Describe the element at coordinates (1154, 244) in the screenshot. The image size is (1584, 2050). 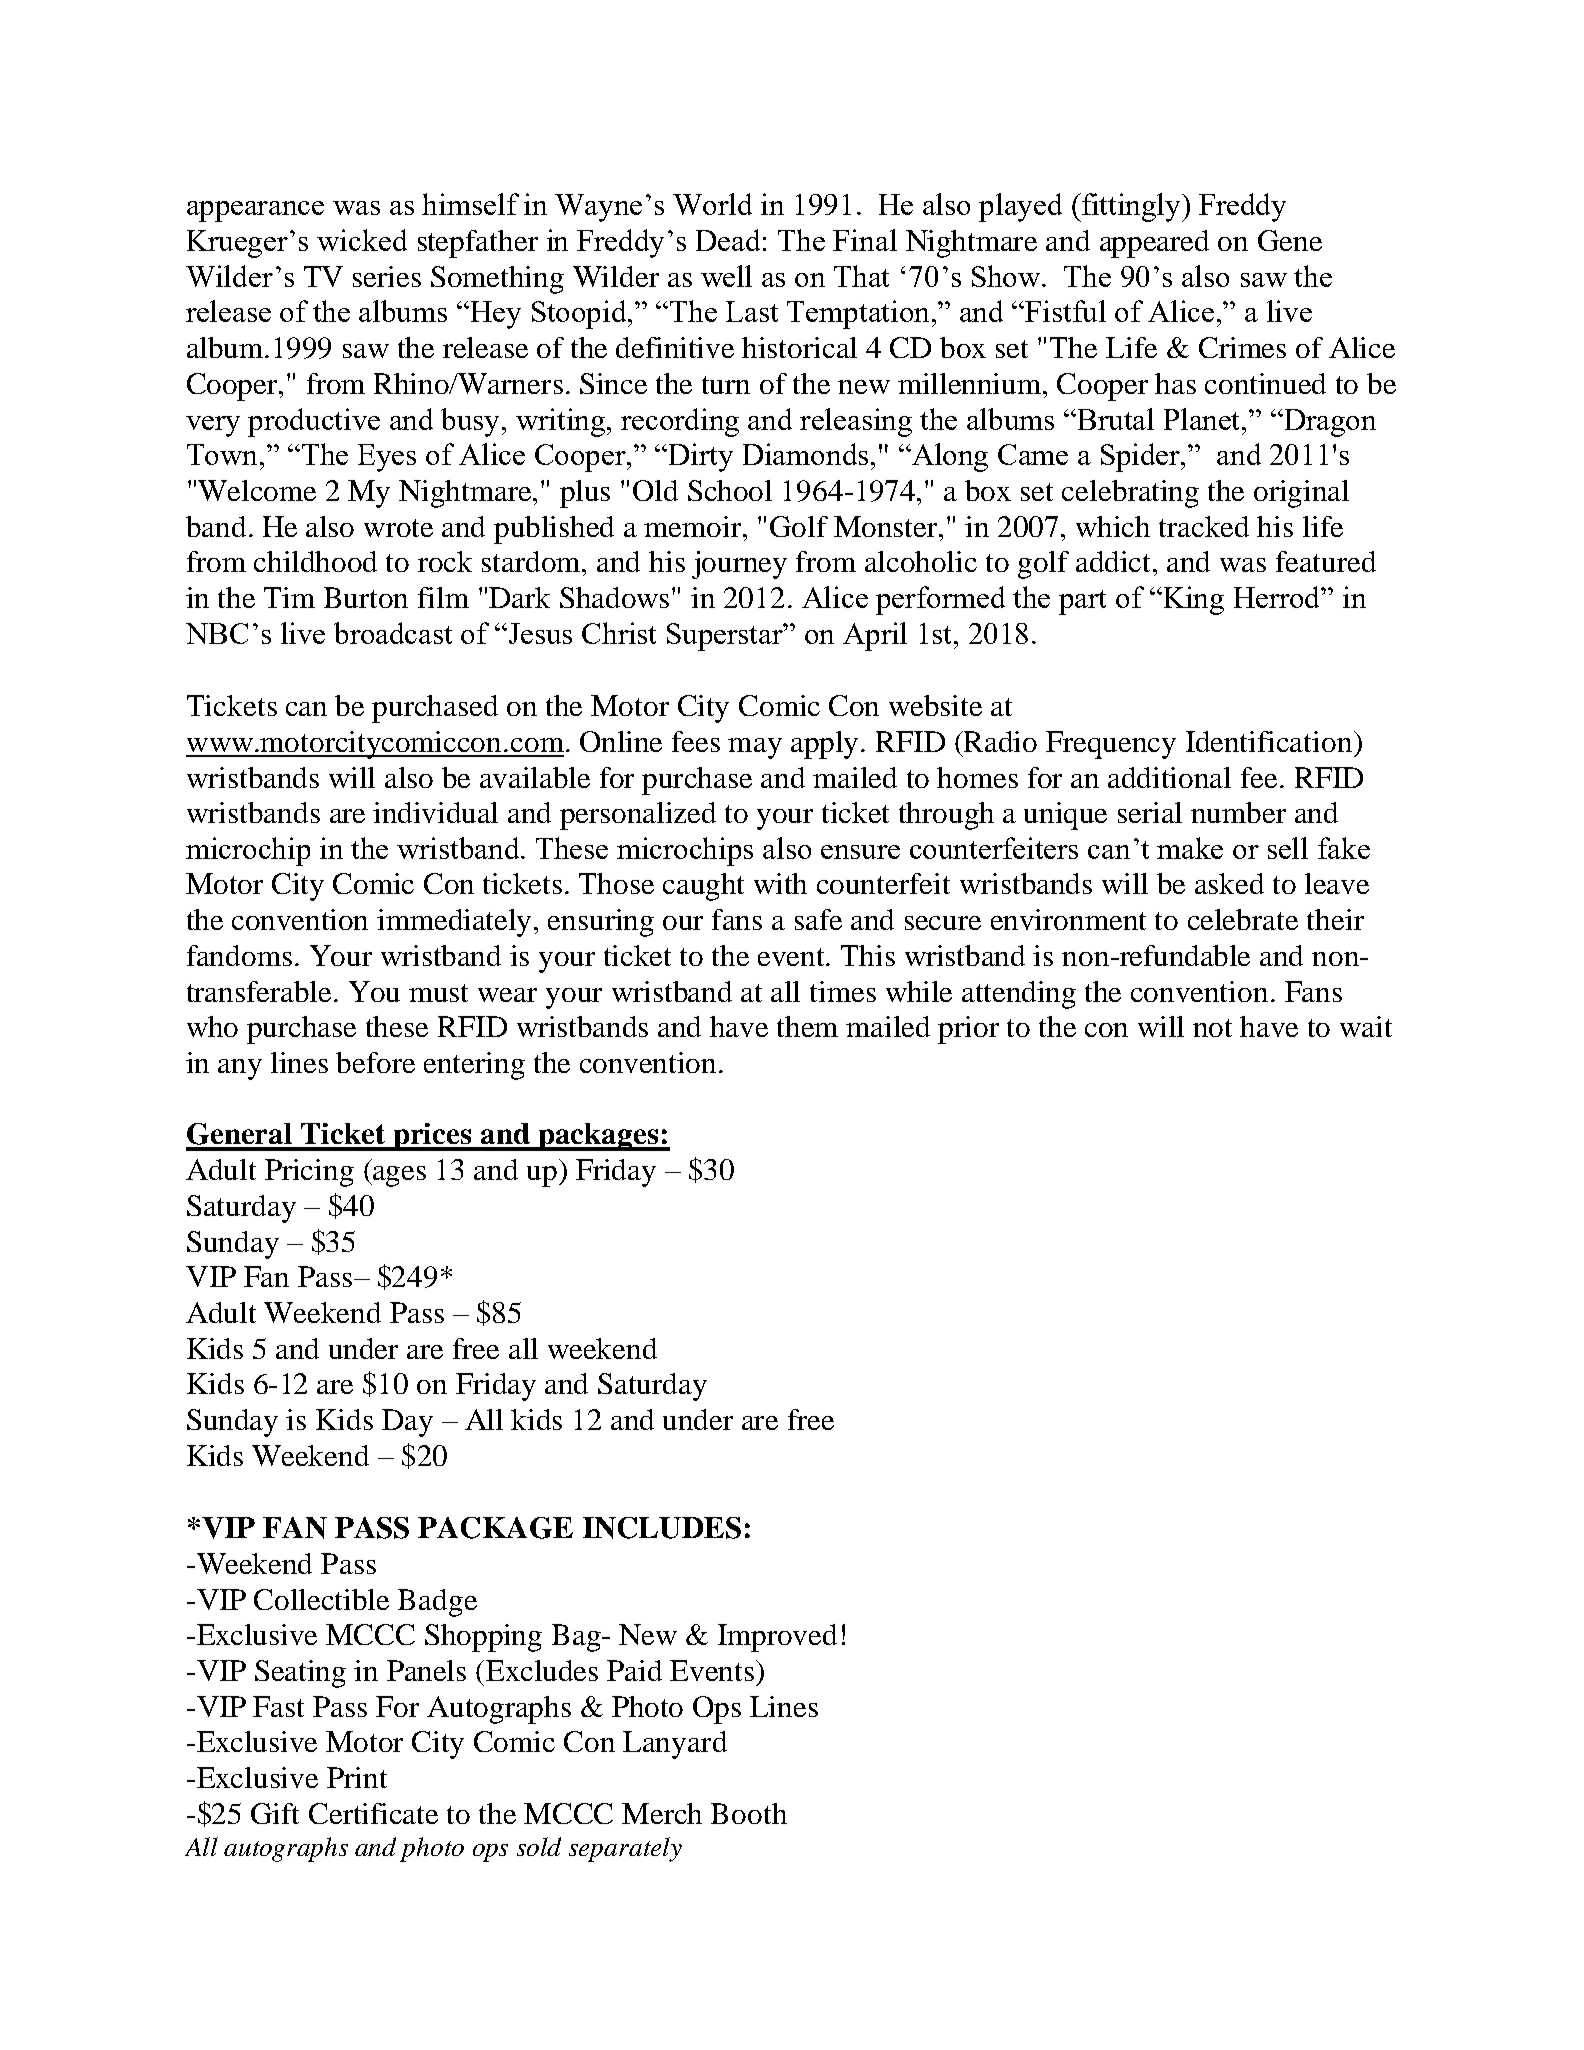
I see `appeared` at that location.
